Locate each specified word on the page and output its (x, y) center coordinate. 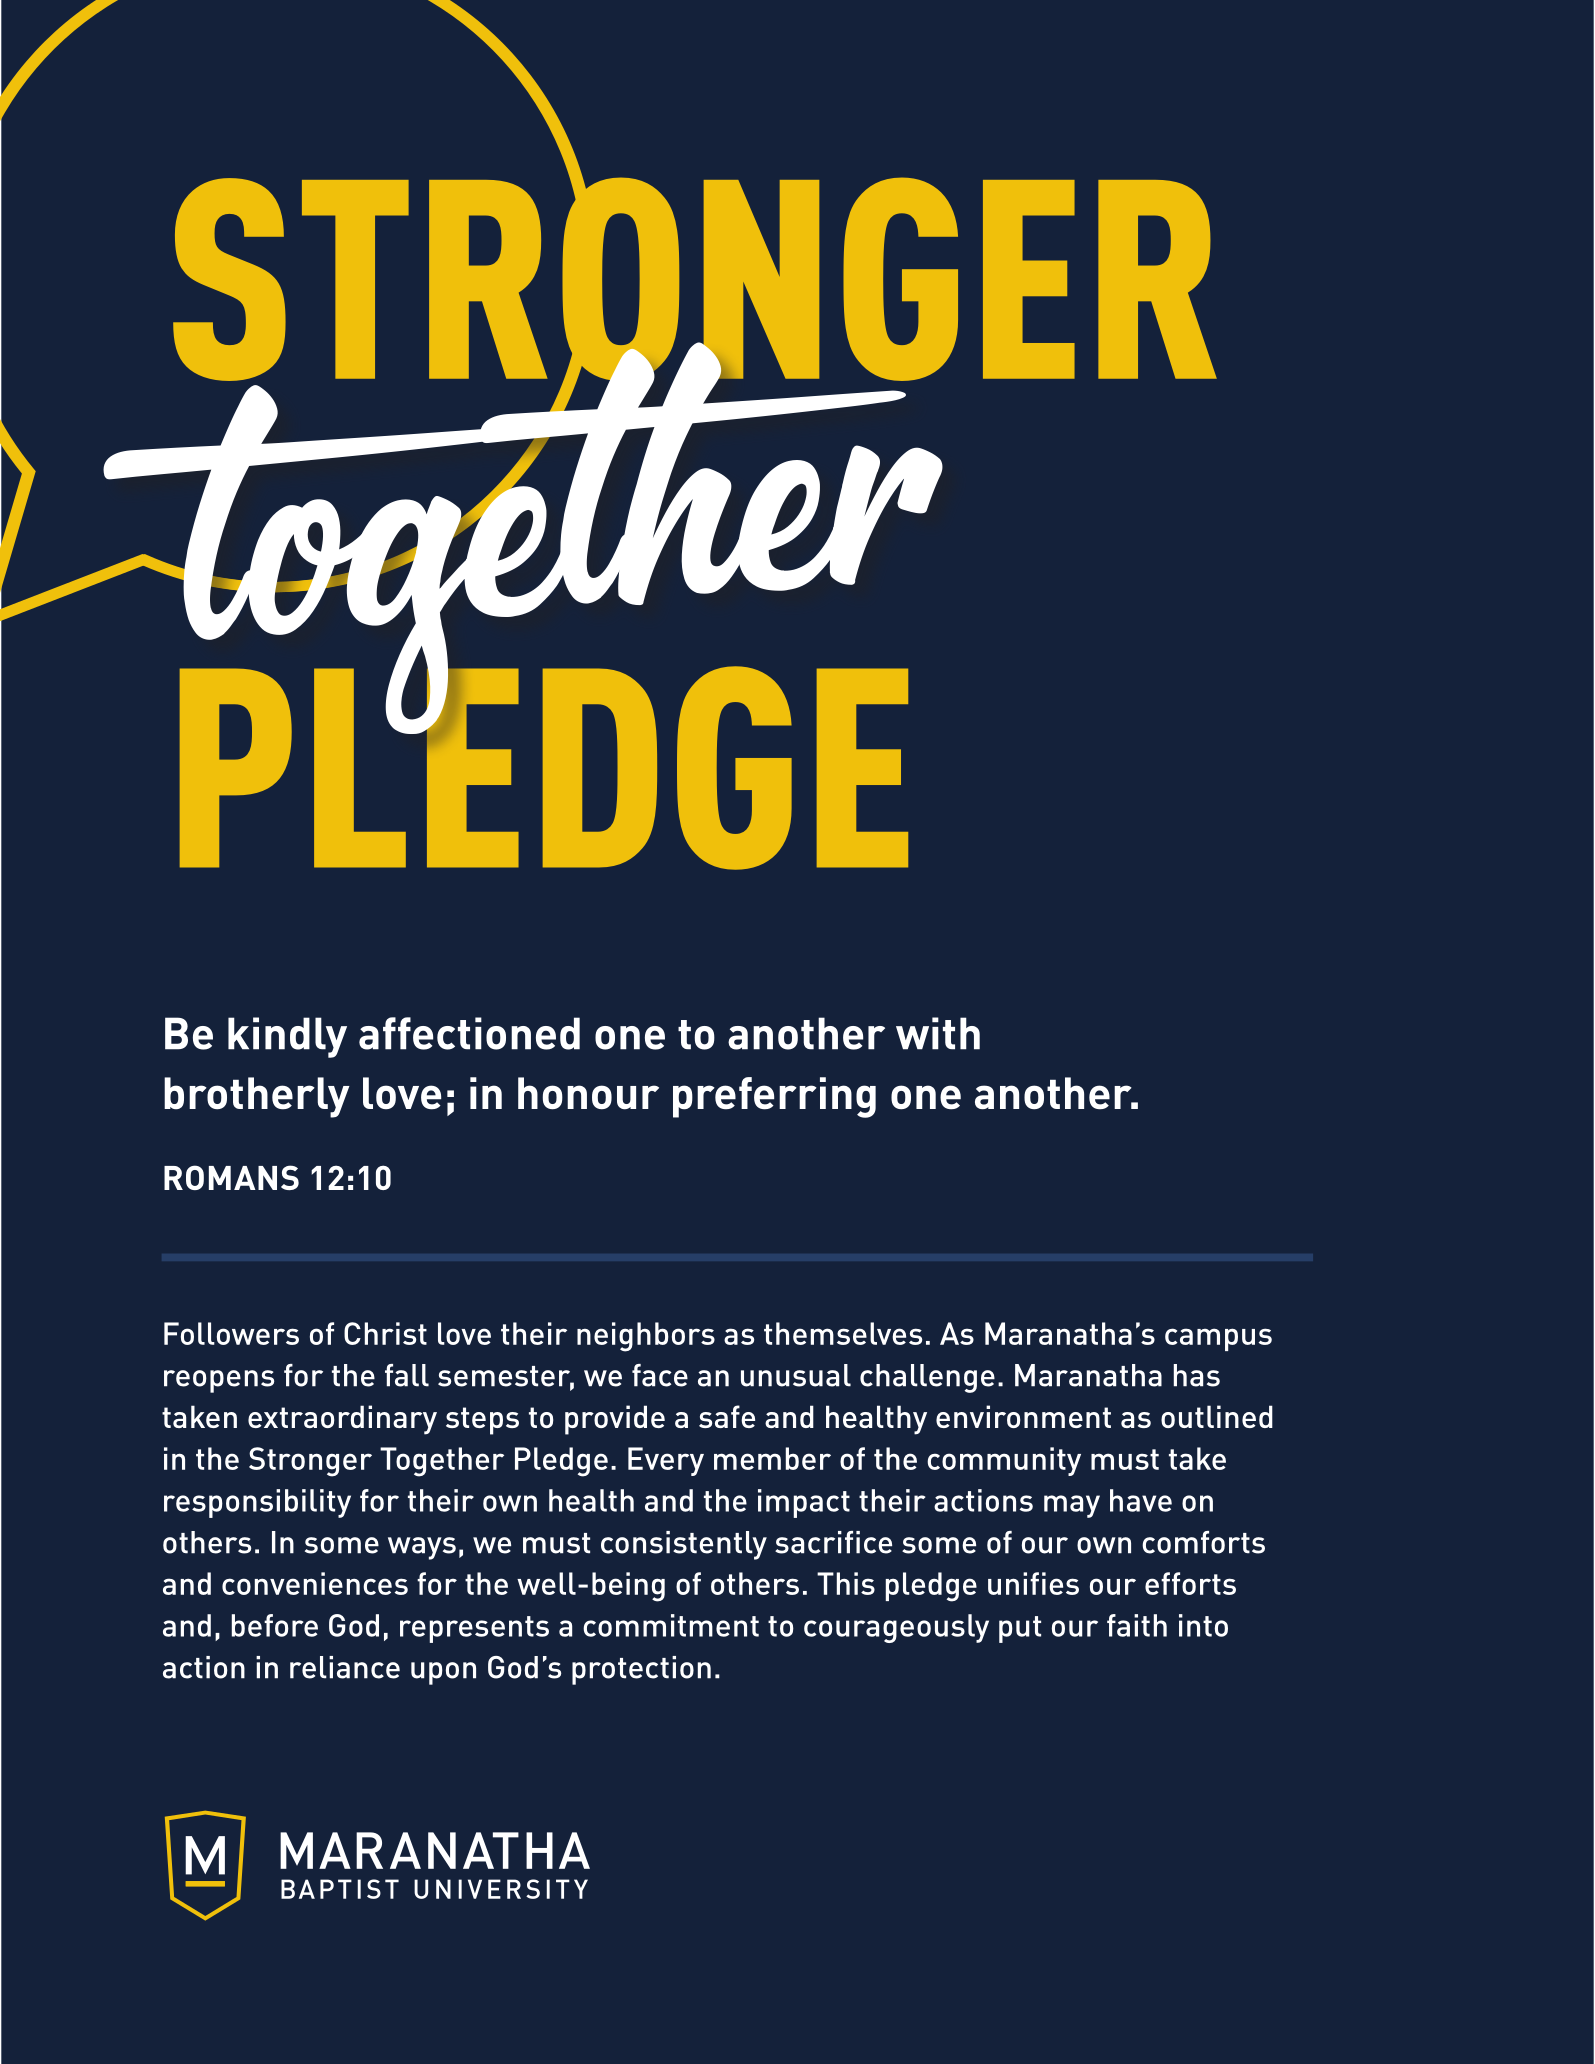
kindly (287, 1037)
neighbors (646, 1337)
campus (1218, 1339)
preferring (774, 1097)
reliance (345, 1667)
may (1072, 1506)
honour (588, 1093)
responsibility (257, 1503)
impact (804, 1503)
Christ (385, 1333)
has (1197, 1375)
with (938, 1033)
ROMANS (231, 1177)
